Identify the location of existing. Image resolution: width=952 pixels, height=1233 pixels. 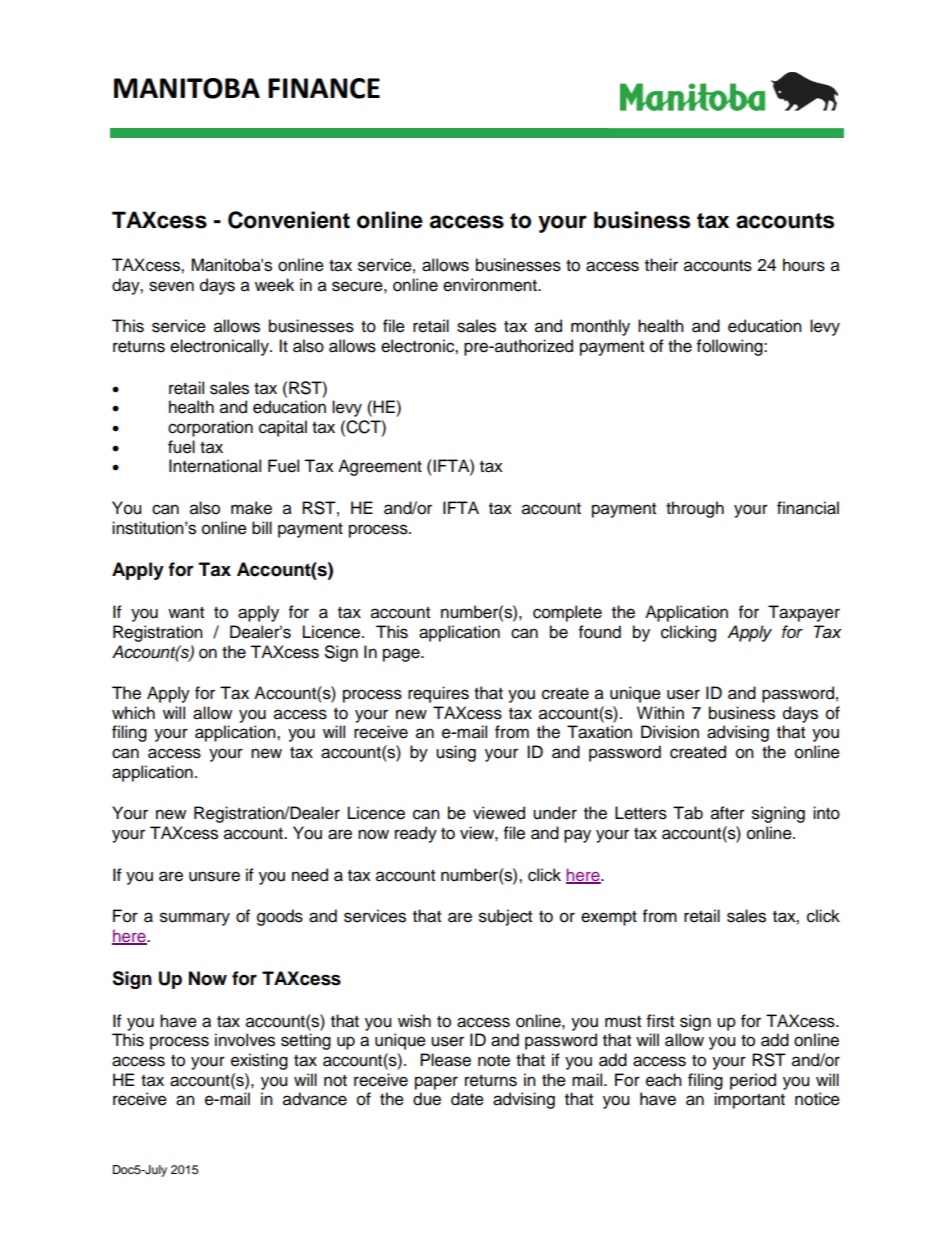
(259, 1061).
